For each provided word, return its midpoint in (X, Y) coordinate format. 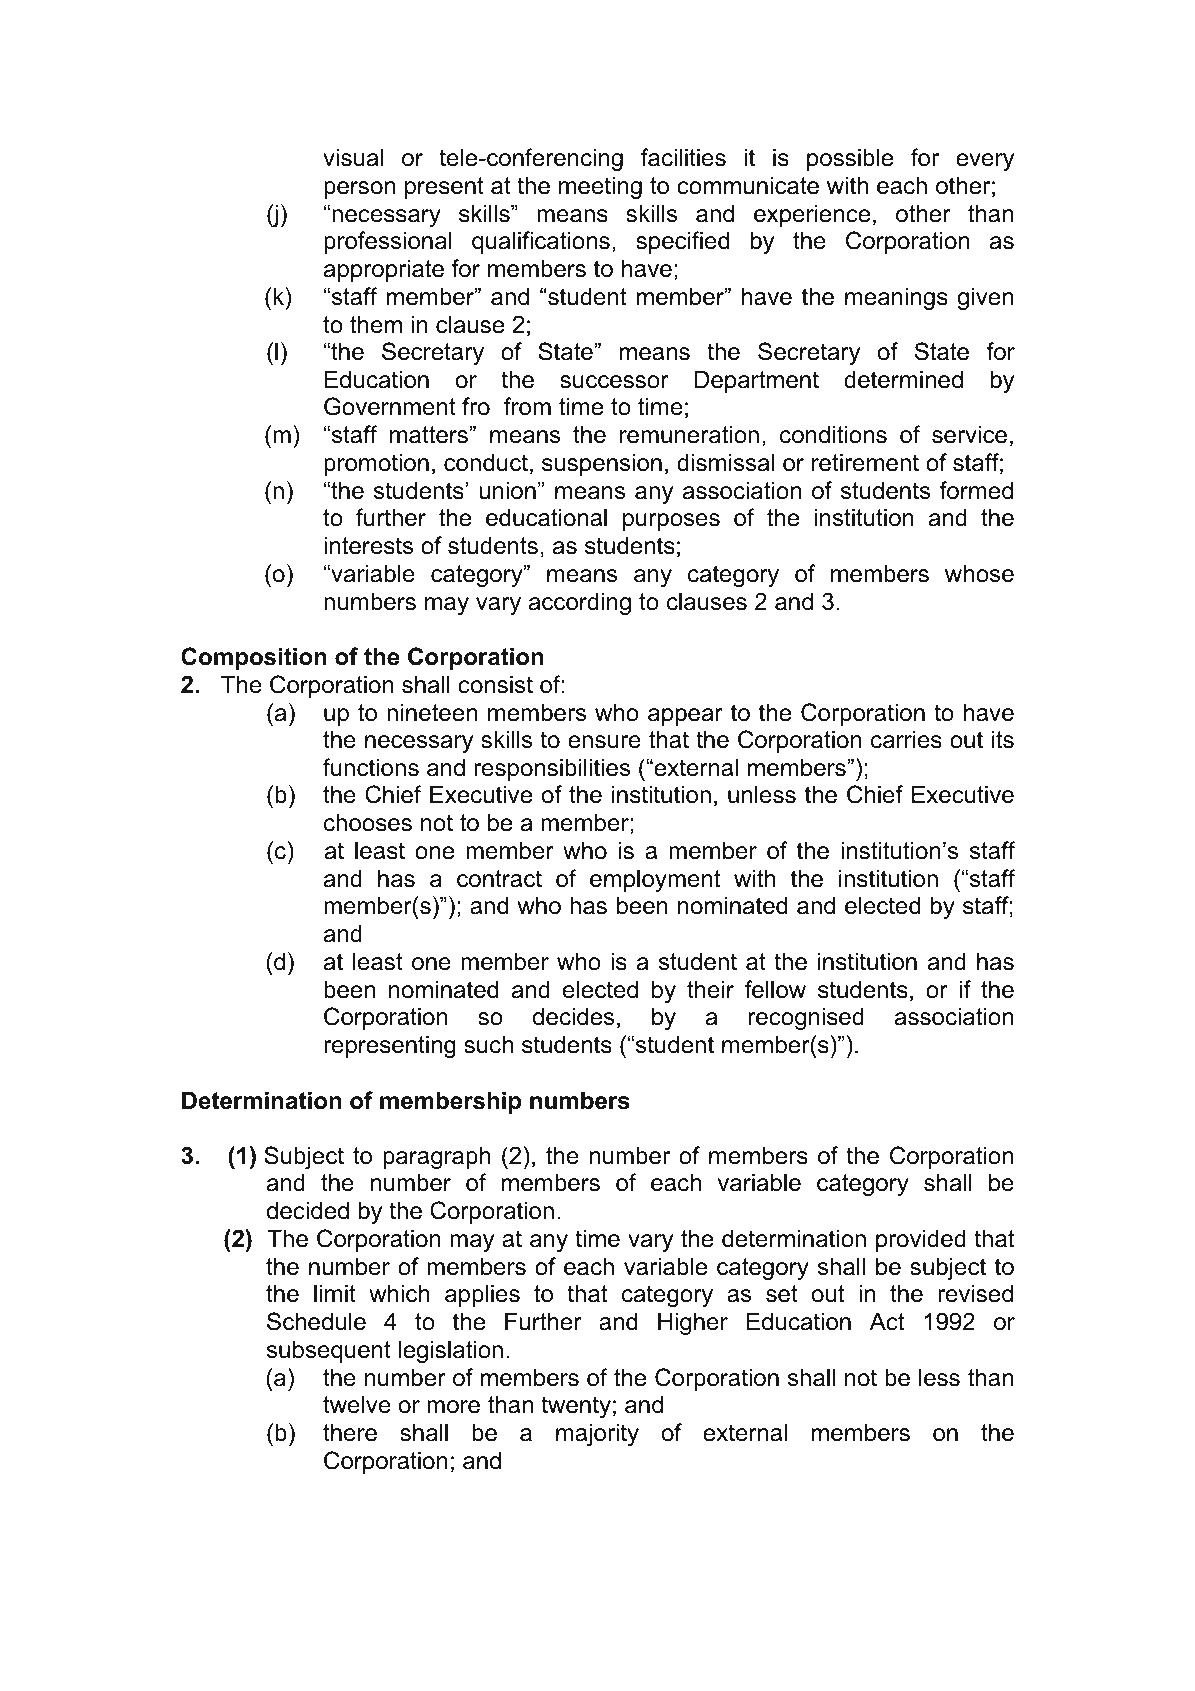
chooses (368, 822)
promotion (376, 464)
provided (921, 1240)
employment (655, 880)
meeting (600, 187)
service (969, 434)
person (359, 190)
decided (308, 1210)
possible (850, 159)
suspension (602, 464)
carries (906, 739)
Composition (254, 658)
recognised (806, 1018)
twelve (357, 1404)
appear (685, 717)
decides (573, 1016)
